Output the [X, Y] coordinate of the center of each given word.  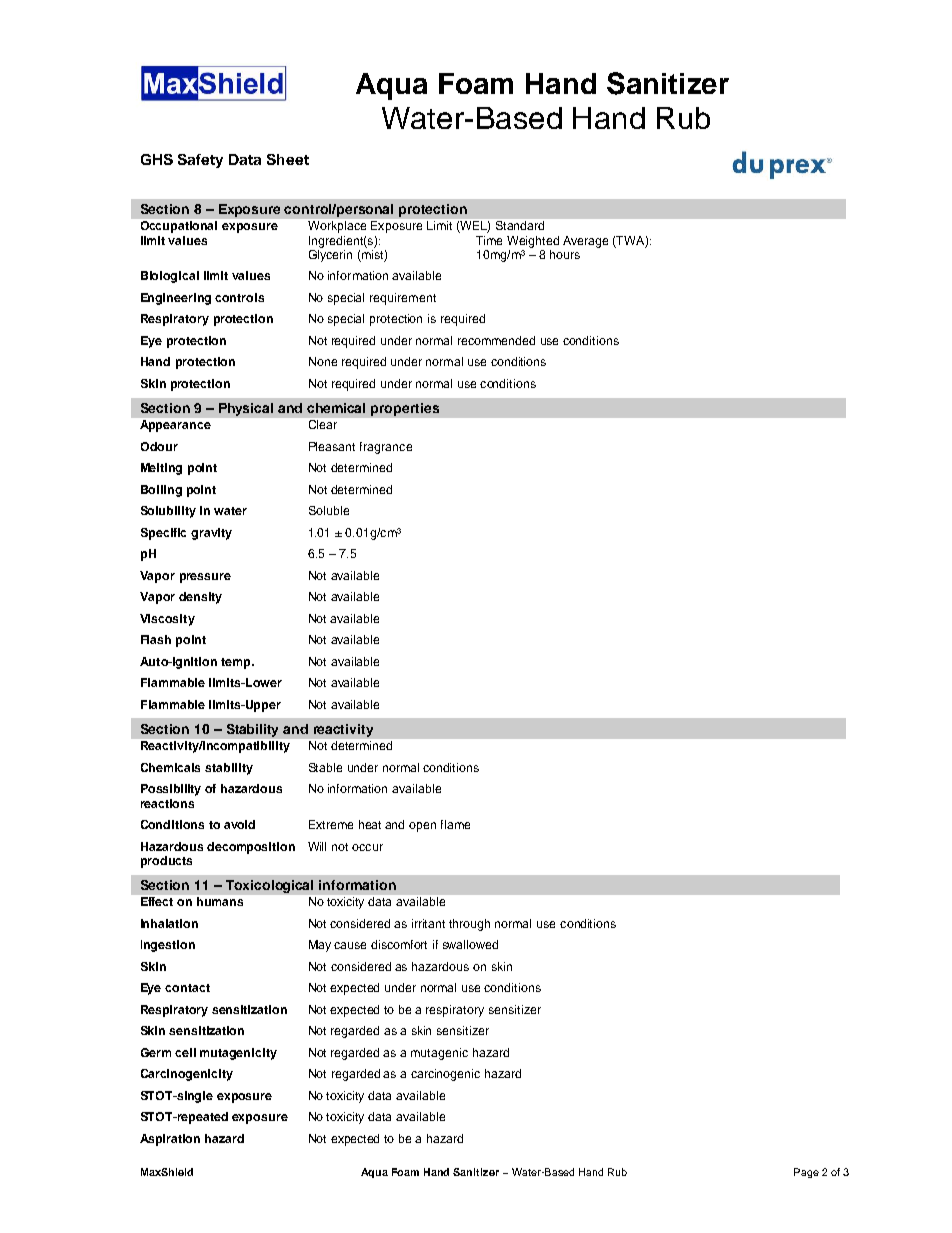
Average [585, 242]
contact [187, 988]
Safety [200, 161]
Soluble [329, 510]
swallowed [470, 944]
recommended [496, 340]
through [469, 925]
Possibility [171, 790]
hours [565, 254]
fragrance [386, 448]
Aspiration [170, 1140]
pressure [205, 578]
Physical [246, 409]
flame [455, 824]
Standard [520, 225]
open [422, 827]
